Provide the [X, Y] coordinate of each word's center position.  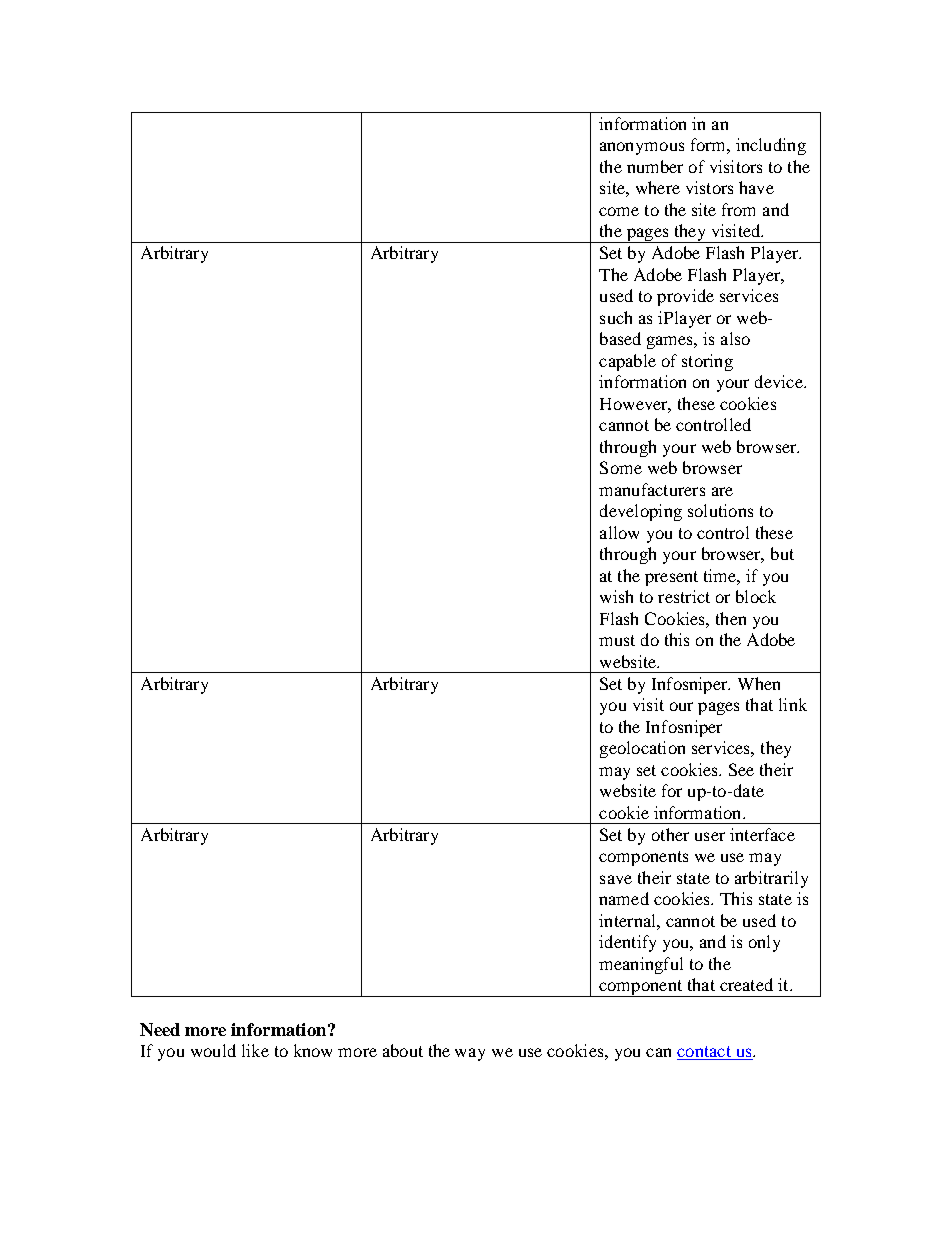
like [255, 1050]
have [756, 187]
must [617, 640]
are [722, 491]
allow [619, 532]
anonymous [642, 148]
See [741, 769]
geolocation [642, 749]
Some [621, 467]
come [619, 211]
